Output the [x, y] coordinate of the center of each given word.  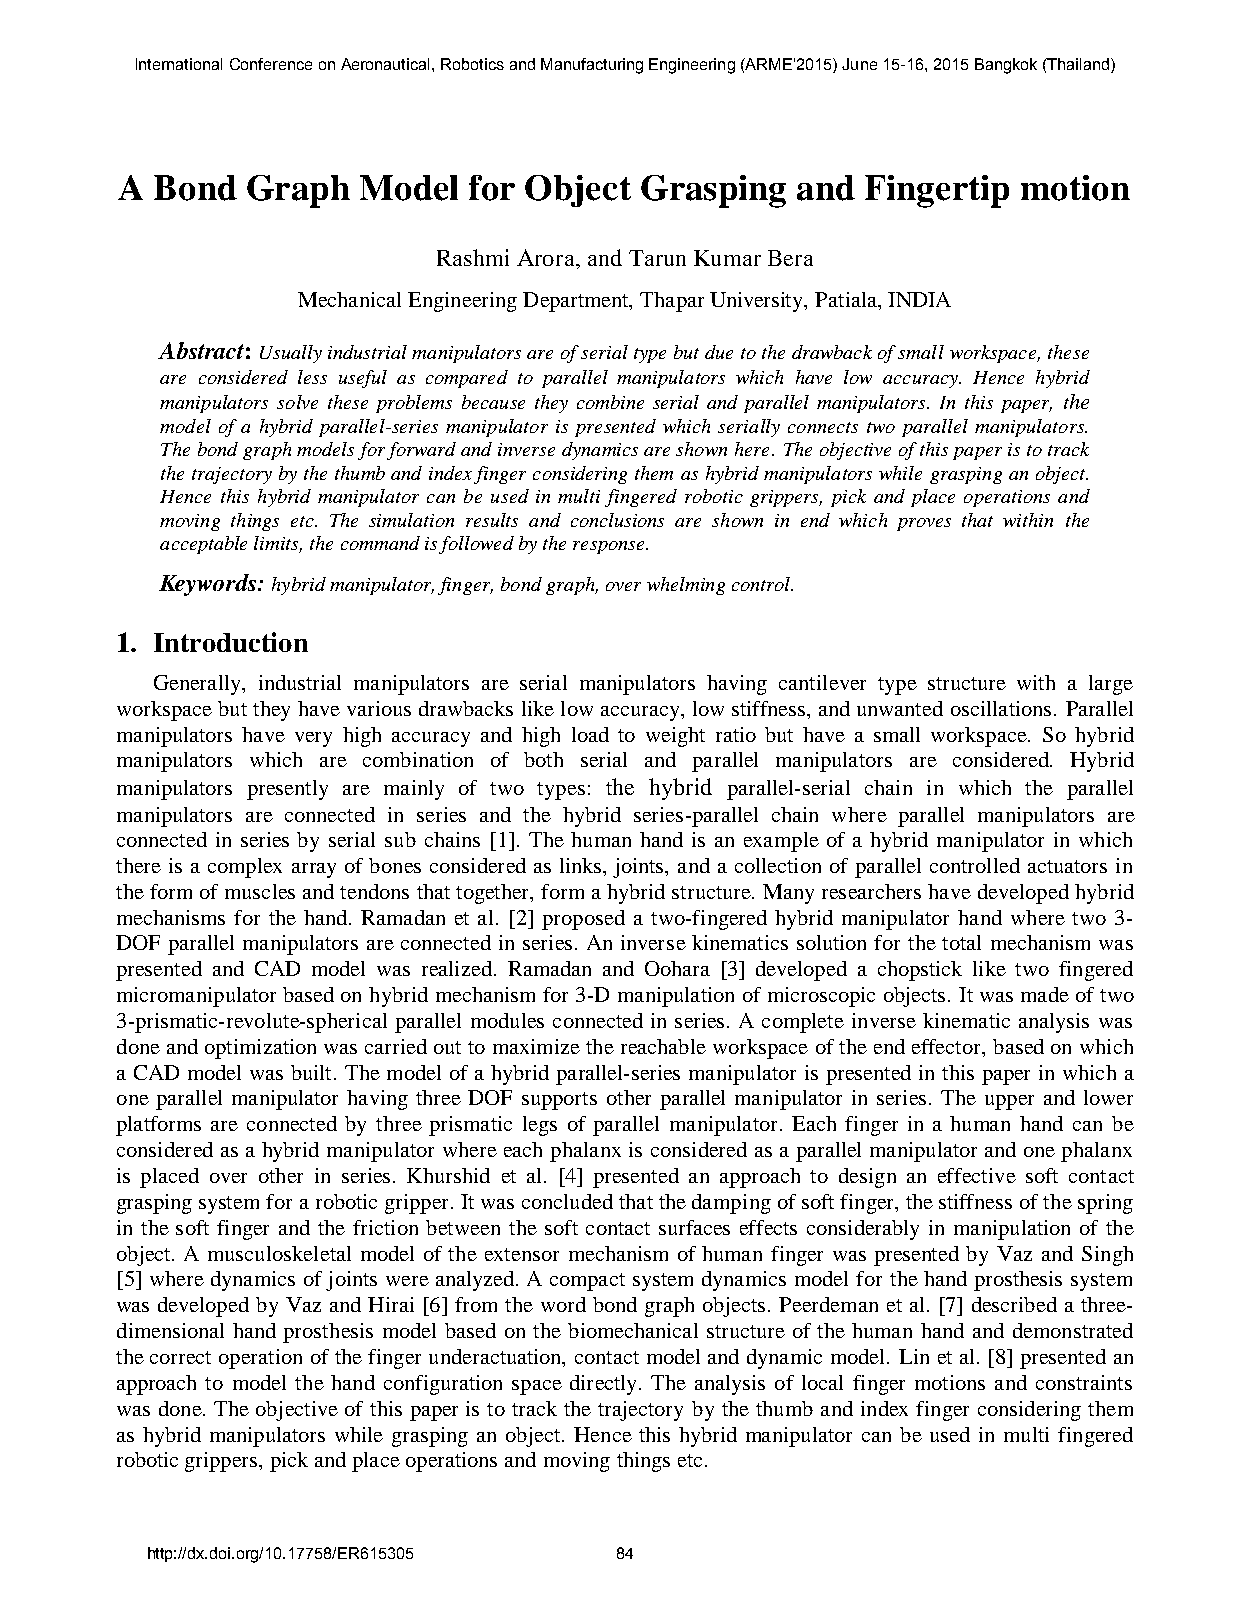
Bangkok [1006, 66]
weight [675, 737]
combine [610, 402]
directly [605, 1385]
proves [924, 524]
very [313, 739]
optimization [260, 1049]
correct [180, 1357]
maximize [536, 1046]
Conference [271, 64]
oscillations [1001, 708]
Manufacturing [592, 66]
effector [948, 1048]
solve [297, 402]
